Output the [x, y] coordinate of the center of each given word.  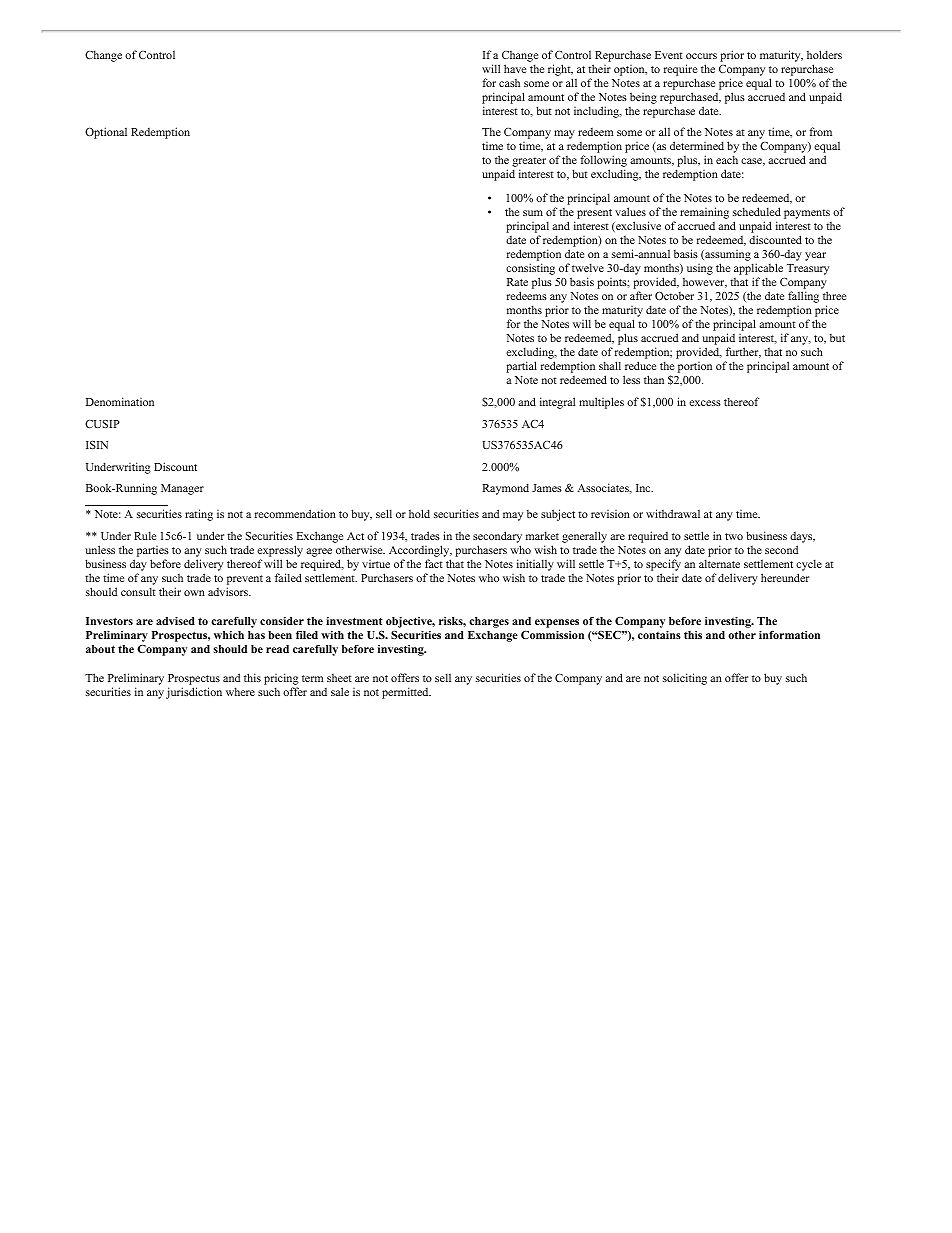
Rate [517, 282]
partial [521, 367]
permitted [406, 693]
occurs [701, 56]
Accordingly [420, 551]
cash [509, 83]
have [515, 68]
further [743, 352]
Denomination [120, 401]
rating [199, 515]
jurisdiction [194, 693]
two [734, 536]
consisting [530, 269]
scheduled [757, 211]
